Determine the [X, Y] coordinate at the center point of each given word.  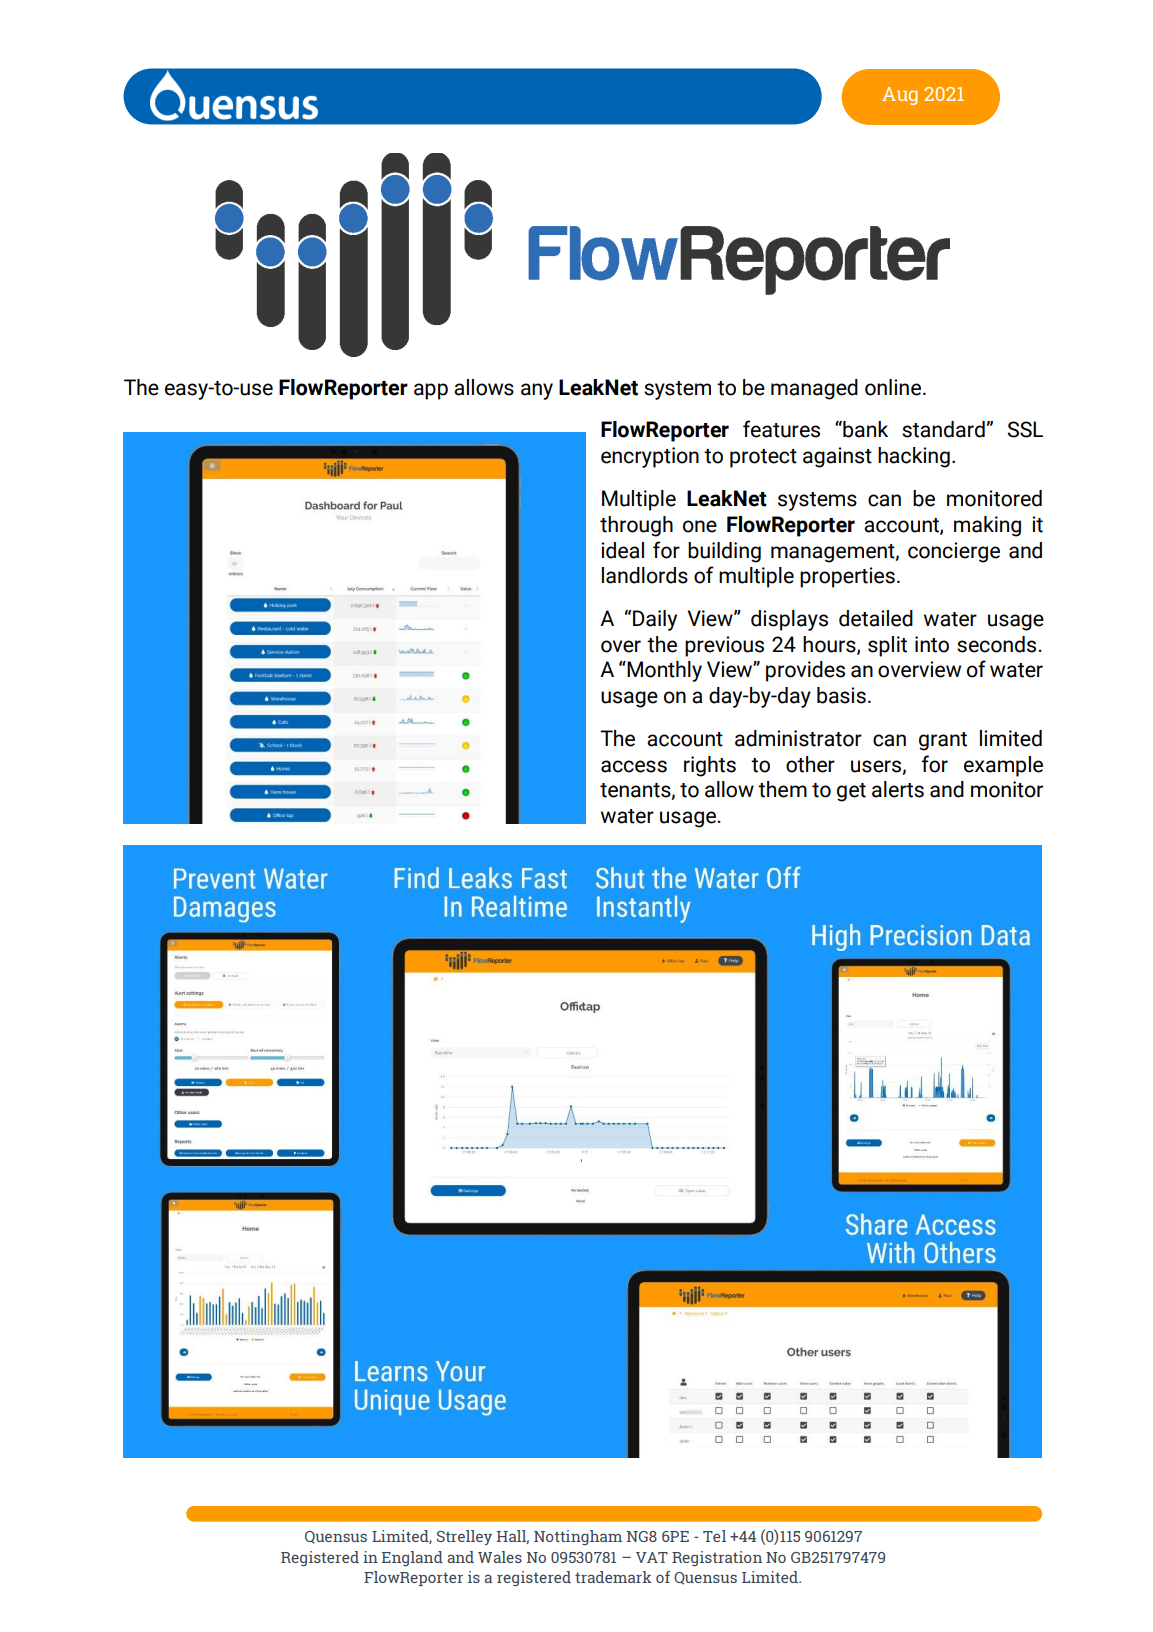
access [634, 766]
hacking [914, 457]
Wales [500, 1557]
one [700, 526]
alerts [898, 789]
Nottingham [578, 1537]
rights [710, 766]
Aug [900, 96]
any [537, 391]
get [851, 792]
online [894, 387]
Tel [714, 1536]
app [431, 391]
